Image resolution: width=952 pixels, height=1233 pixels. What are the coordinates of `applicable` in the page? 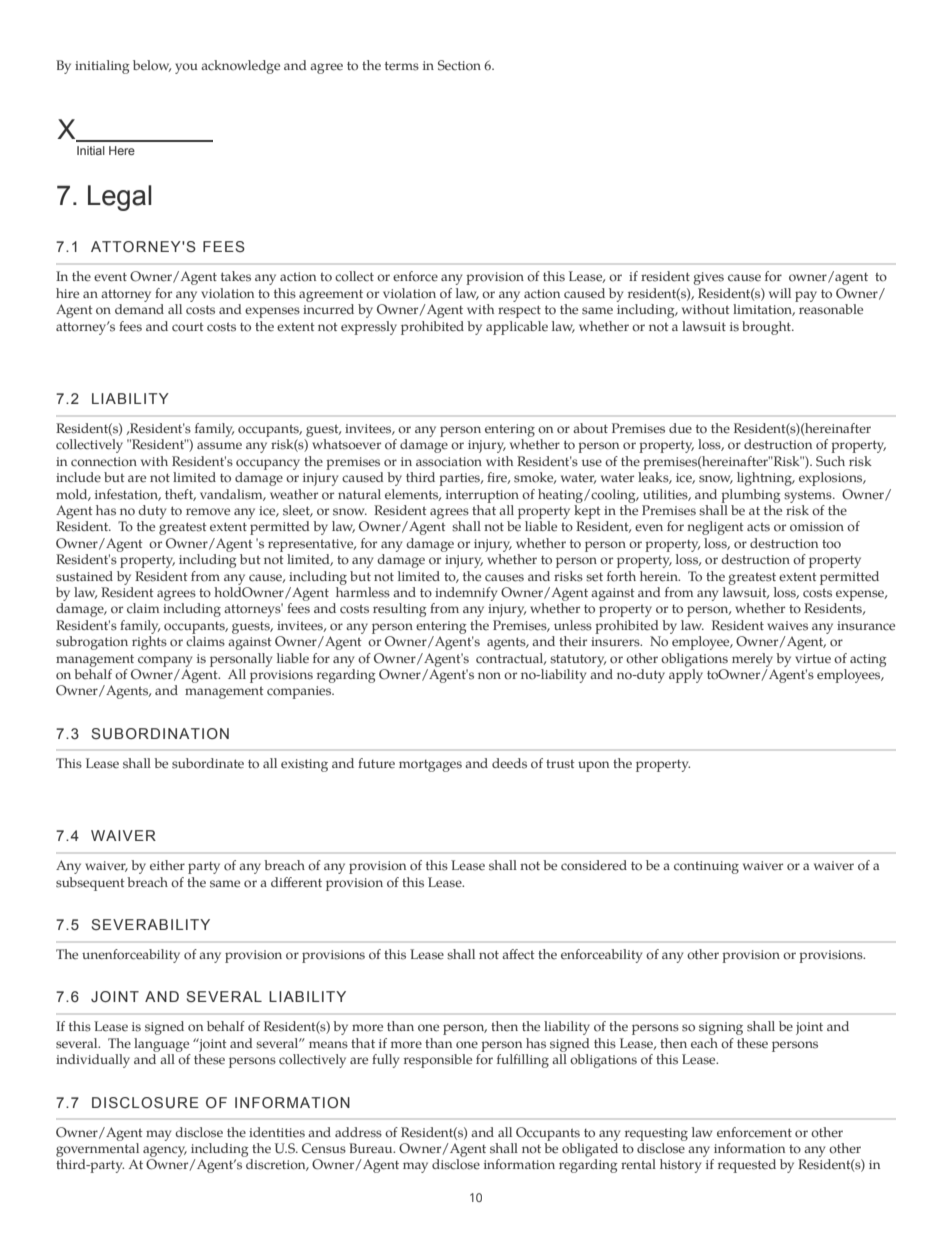 It's located at (517, 328).
